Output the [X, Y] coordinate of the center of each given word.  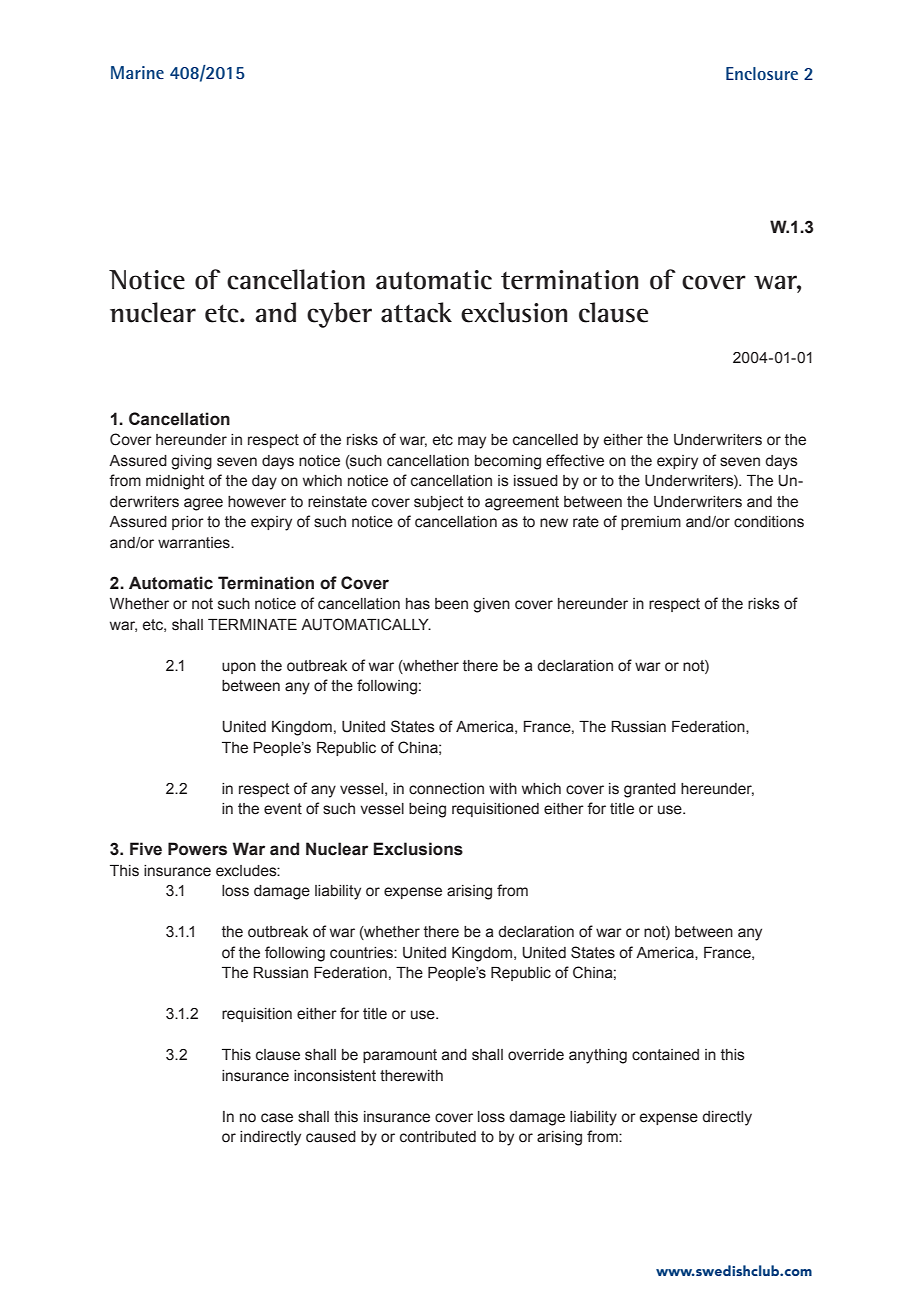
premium [651, 523]
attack [416, 312]
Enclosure [762, 73]
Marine [137, 72]
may [472, 442]
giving [191, 462]
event [283, 809]
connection [446, 789]
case [277, 1118]
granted [650, 790]
